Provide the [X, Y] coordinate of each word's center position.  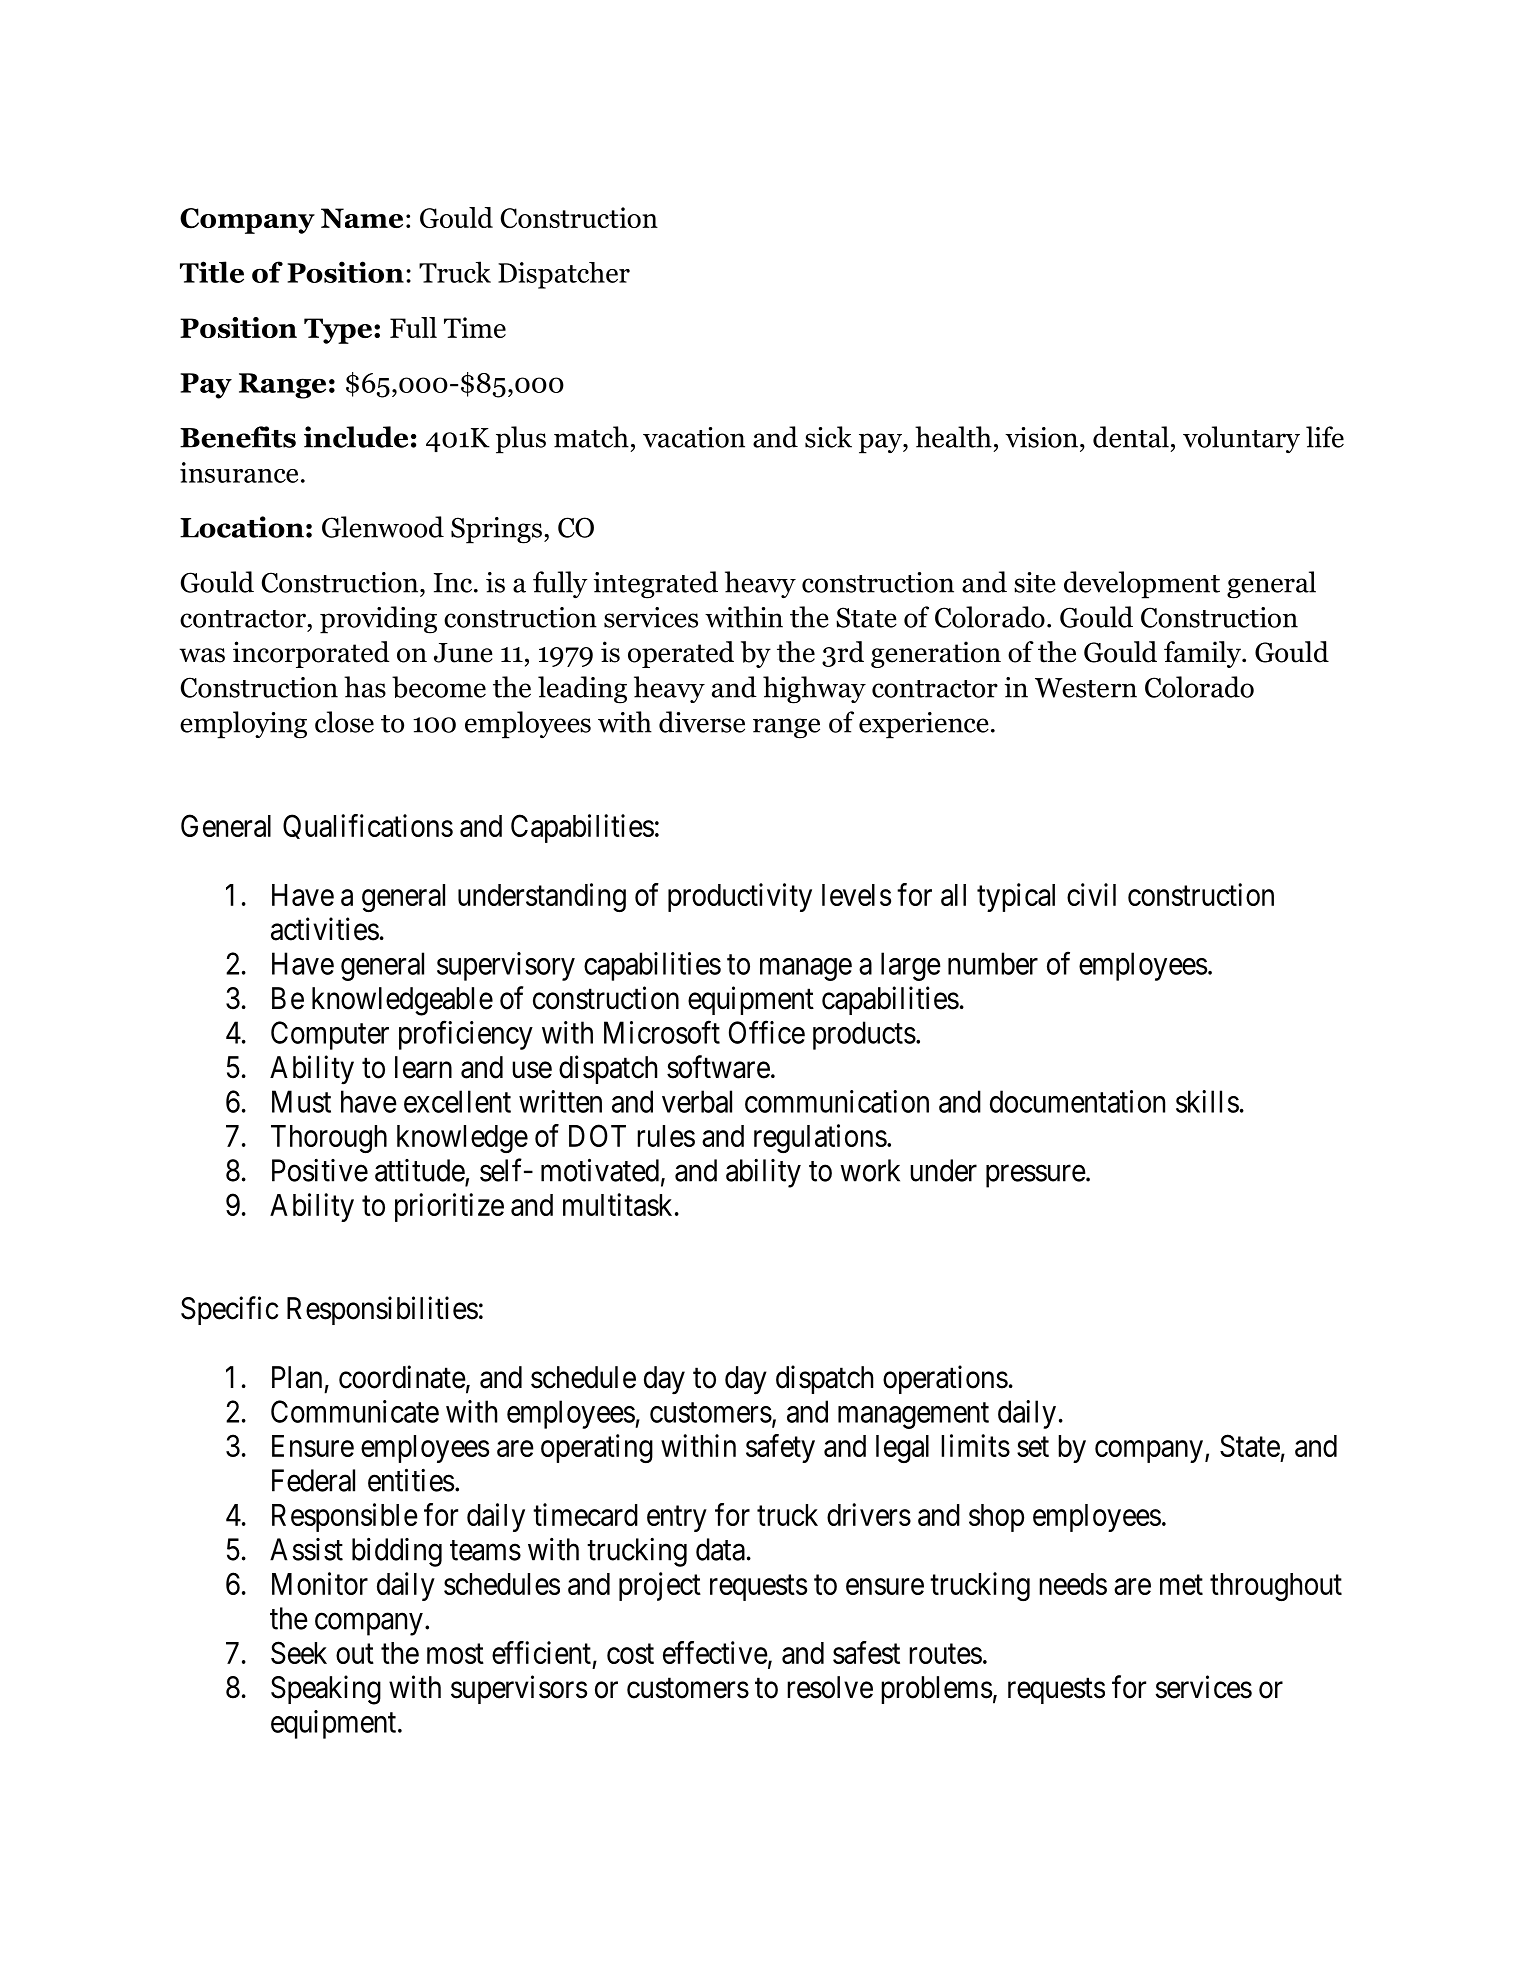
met [1181, 1585]
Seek [299, 1652]
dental [1131, 437]
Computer [330, 1035]
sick [828, 437]
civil [1091, 894]
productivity [740, 897]
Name [362, 218]
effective [715, 1652]
